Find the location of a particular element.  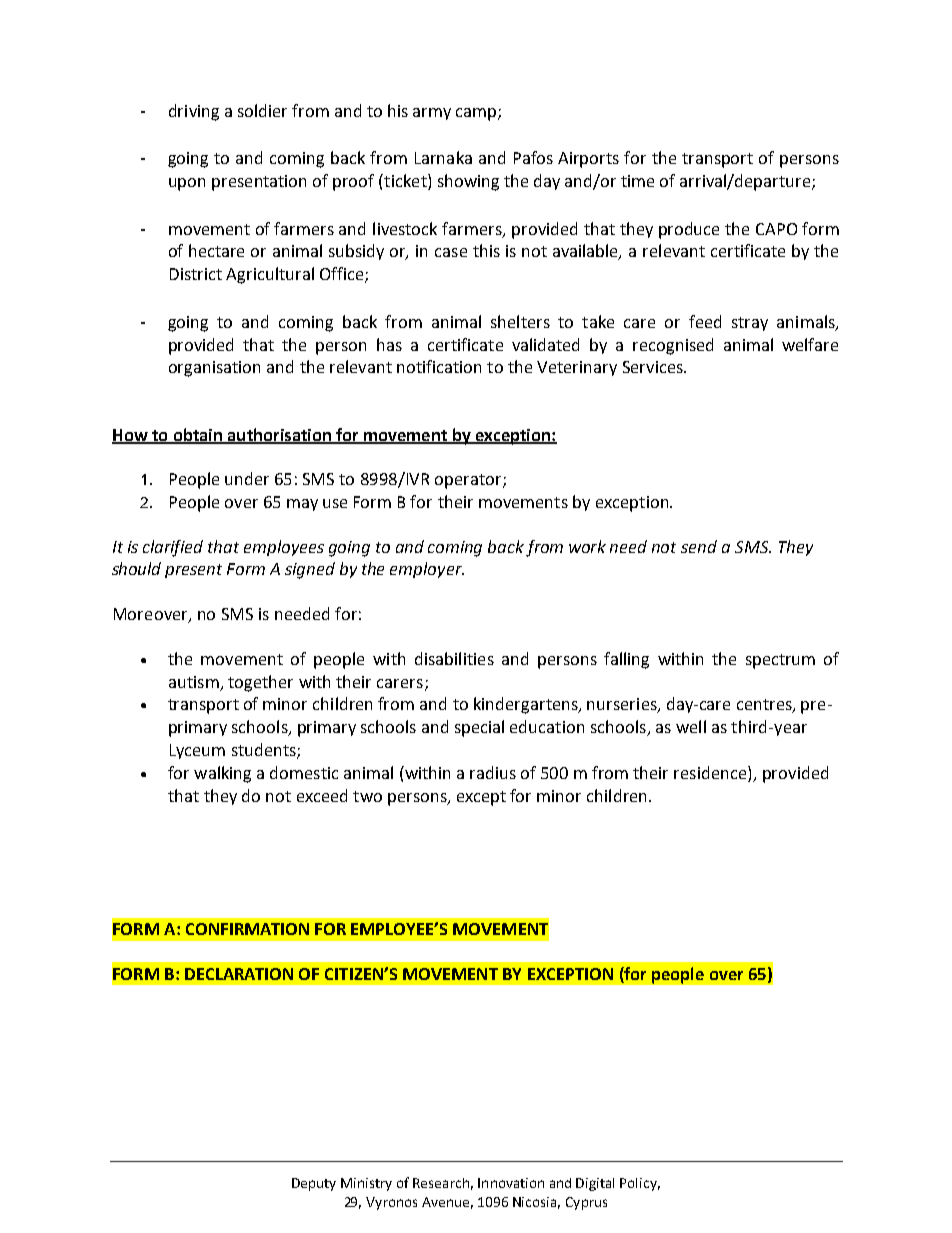

under is located at coordinates (247, 478).
